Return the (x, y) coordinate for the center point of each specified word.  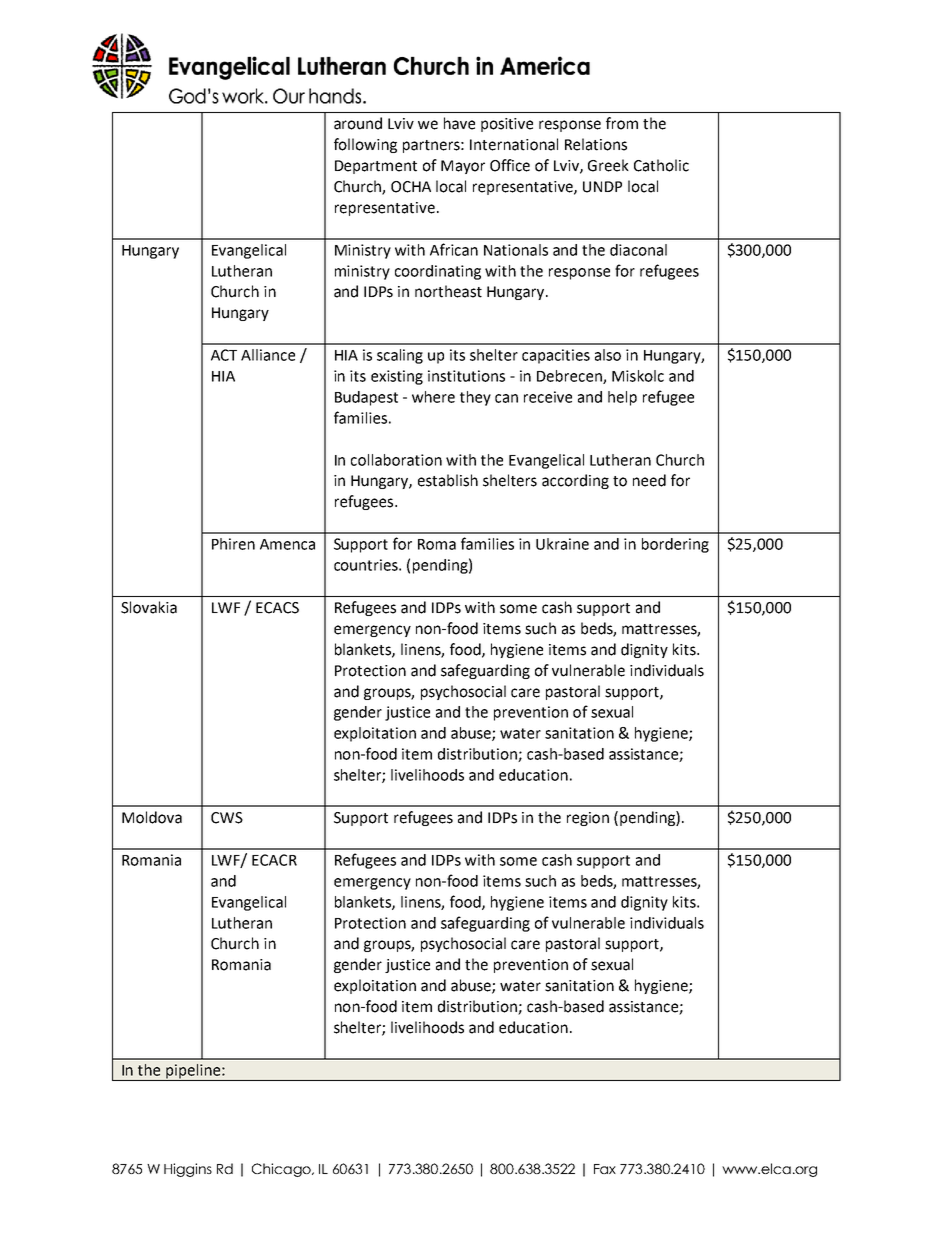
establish (448, 480)
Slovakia (149, 607)
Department (376, 167)
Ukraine (562, 544)
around (358, 123)
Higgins (188, 1170)
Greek (608, 165)
